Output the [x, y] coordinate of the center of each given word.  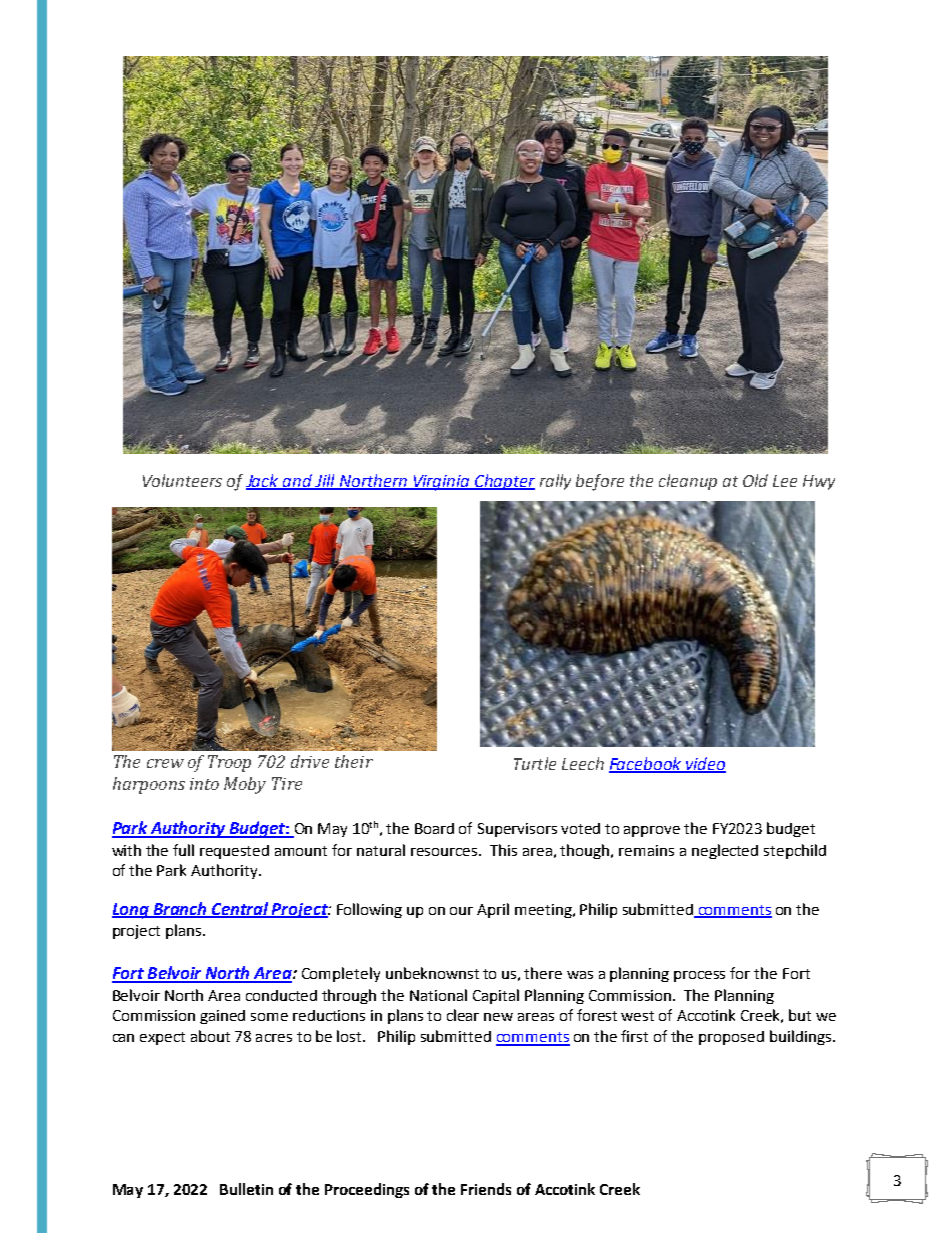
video [704, 764]
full [183, 850]
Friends [486, 1189]
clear [463, 1015]
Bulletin [246, 1189]
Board [434, 828]
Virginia [441, 483]
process [699, 976]
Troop [229, 763]
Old [755, 480]
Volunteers [182, 480]
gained [222, 1017]
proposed [731, 1038]
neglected [725, 851]
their [354, 761]
